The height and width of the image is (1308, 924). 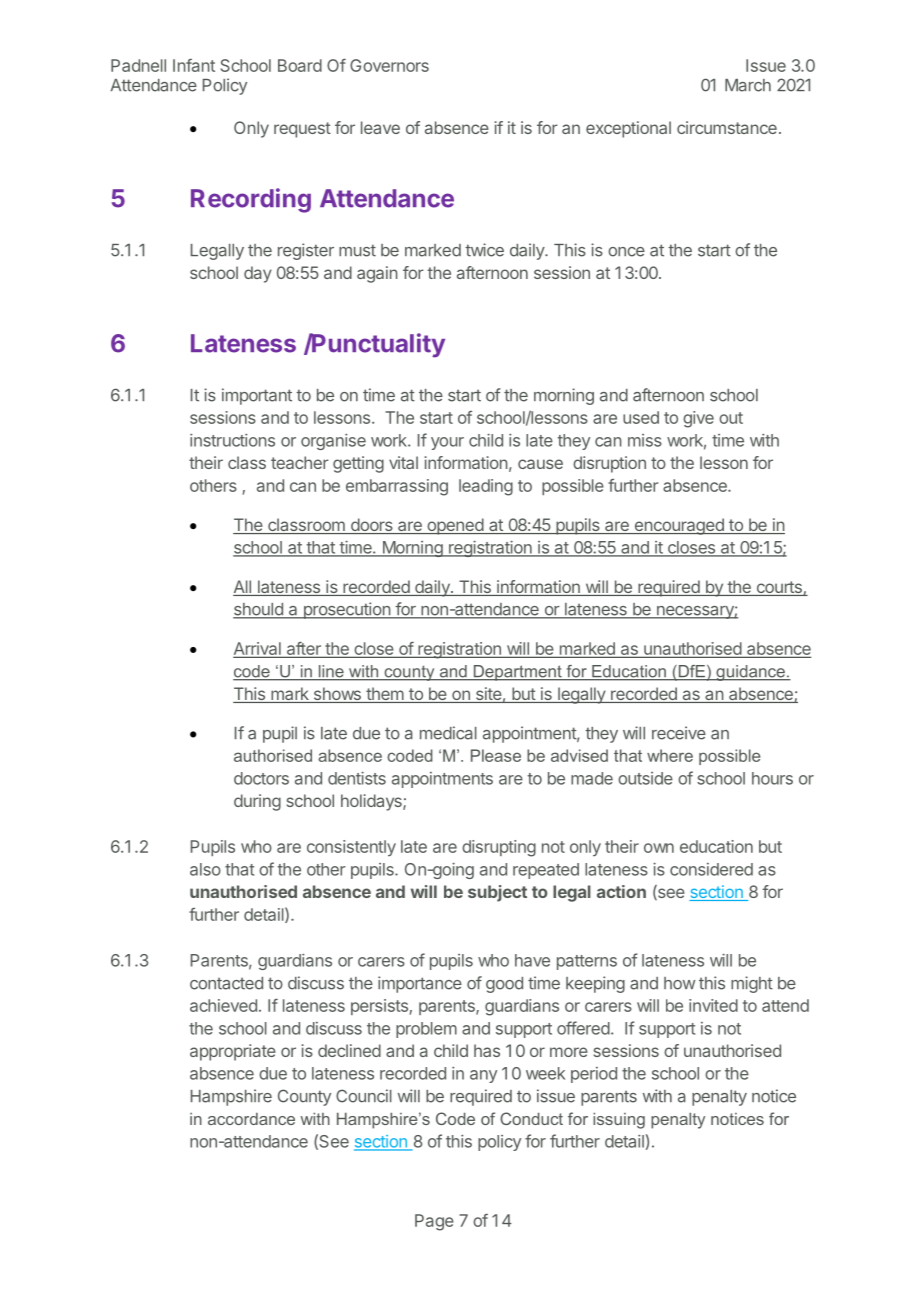 What do you see at coordinates (300, 462) in the image?
I see `teacher` at bounding box center [300, 462].
